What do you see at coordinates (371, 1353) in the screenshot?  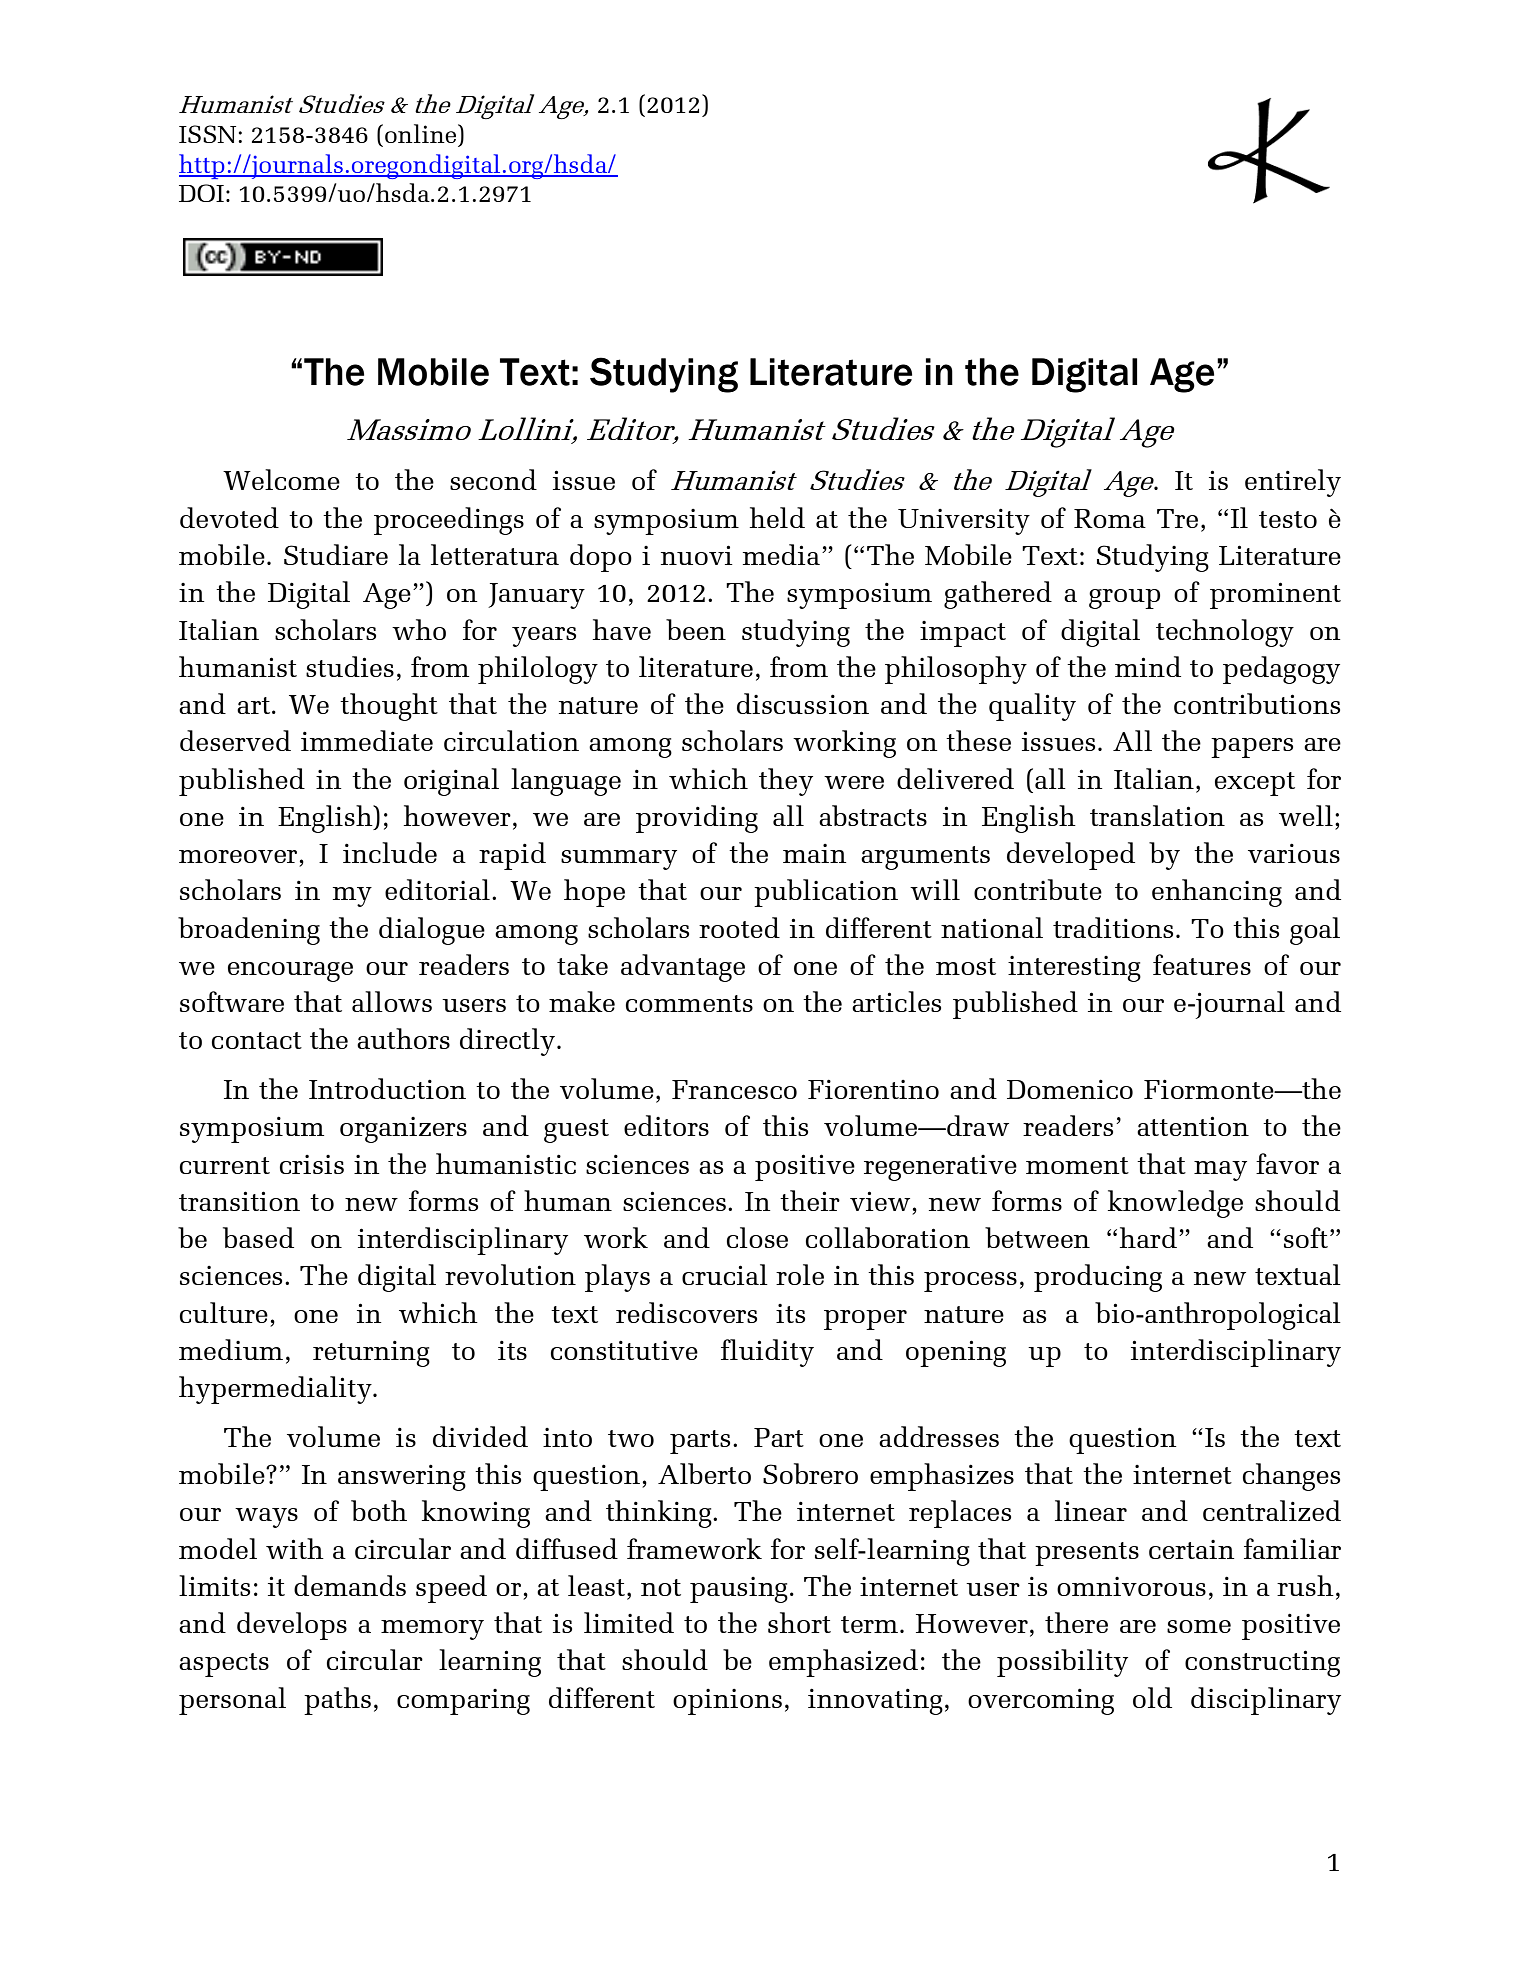 I see `returning` at bounding box center [371, 1353].
